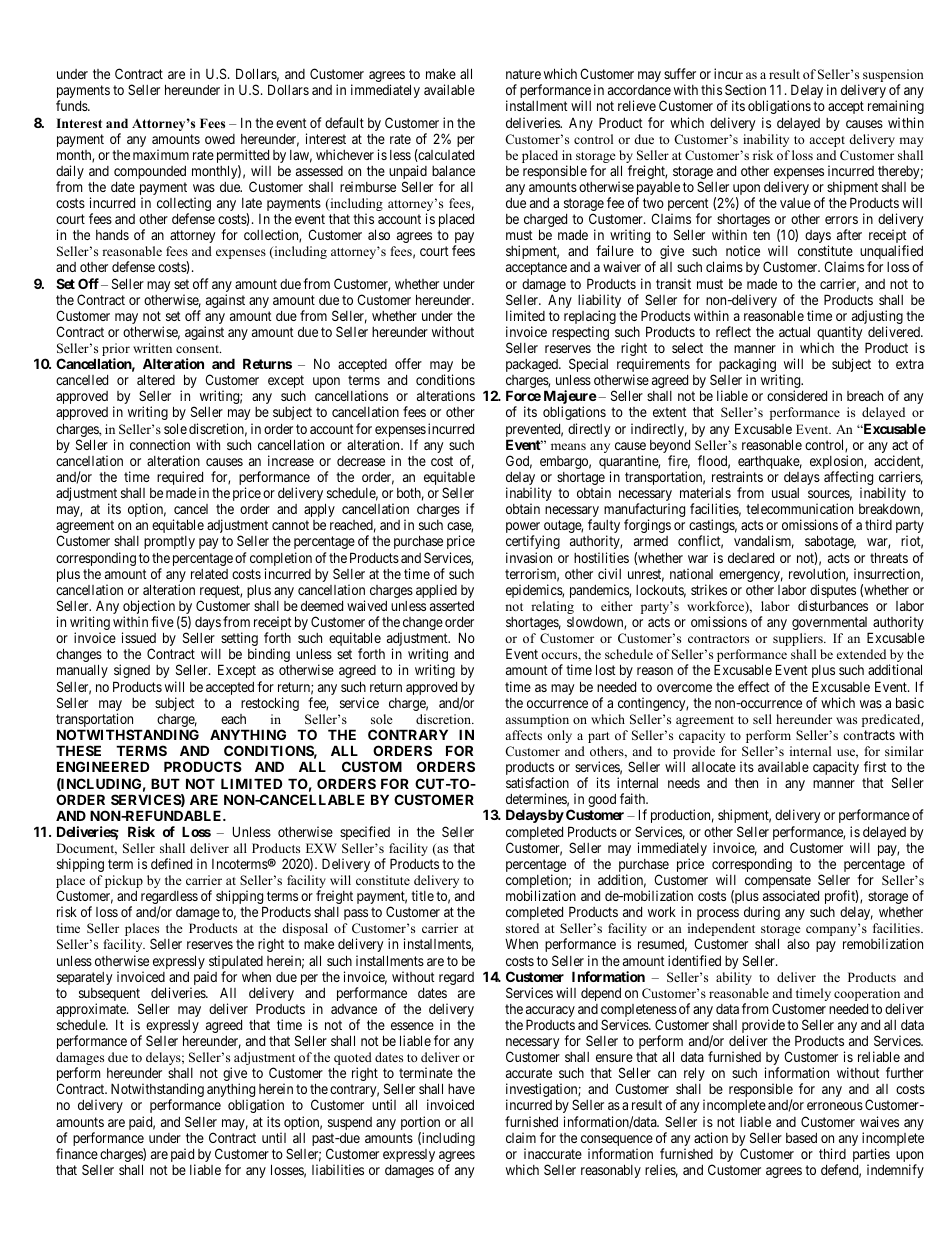  Describe the element at coordinates (220, 139) in the image. I see `owed` at that location.
